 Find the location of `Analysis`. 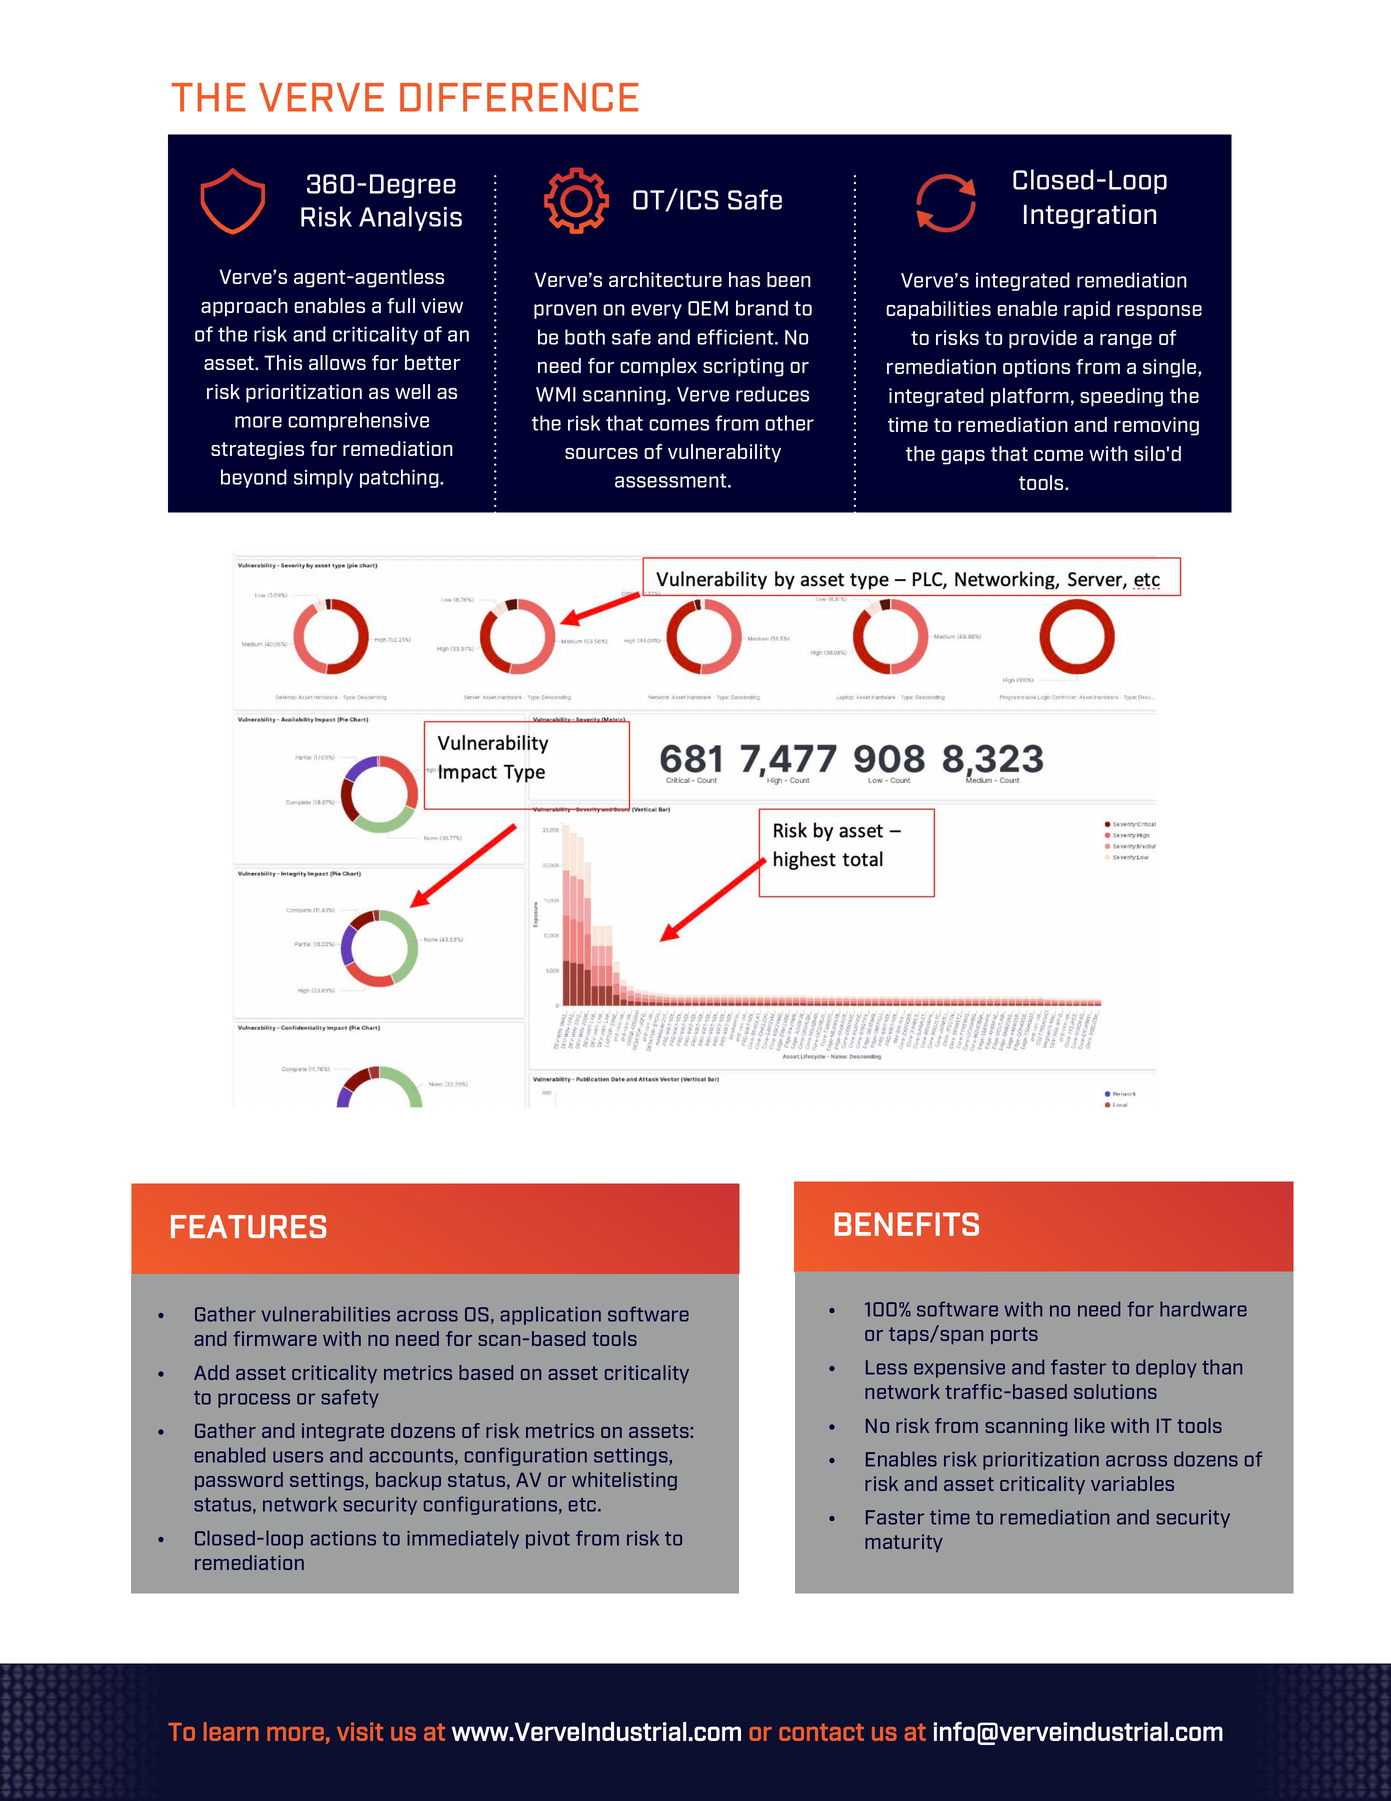

Analysis is located at coordinates (410, 218).
